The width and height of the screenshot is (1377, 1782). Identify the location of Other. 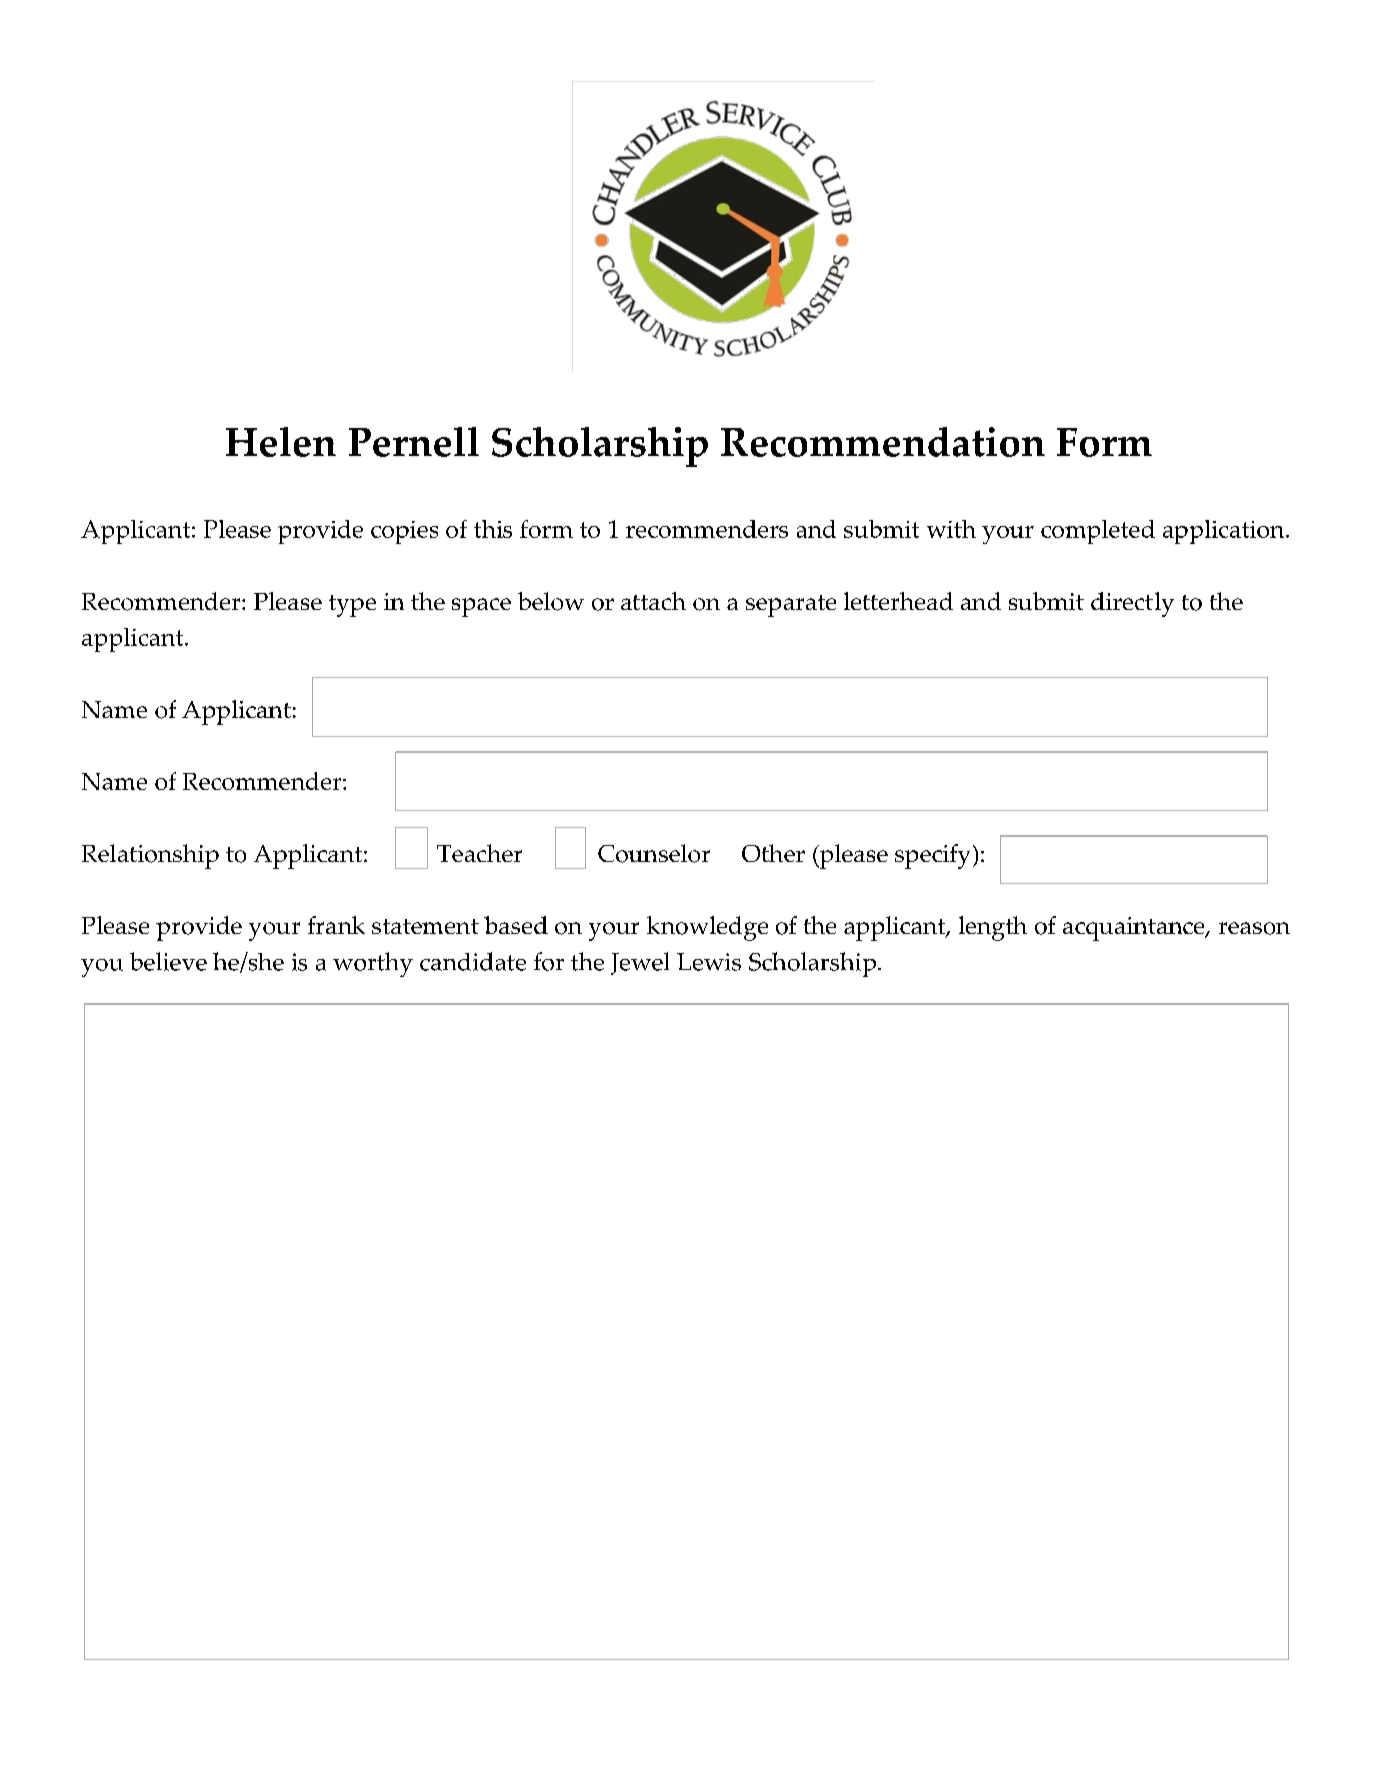
(773, 853).
